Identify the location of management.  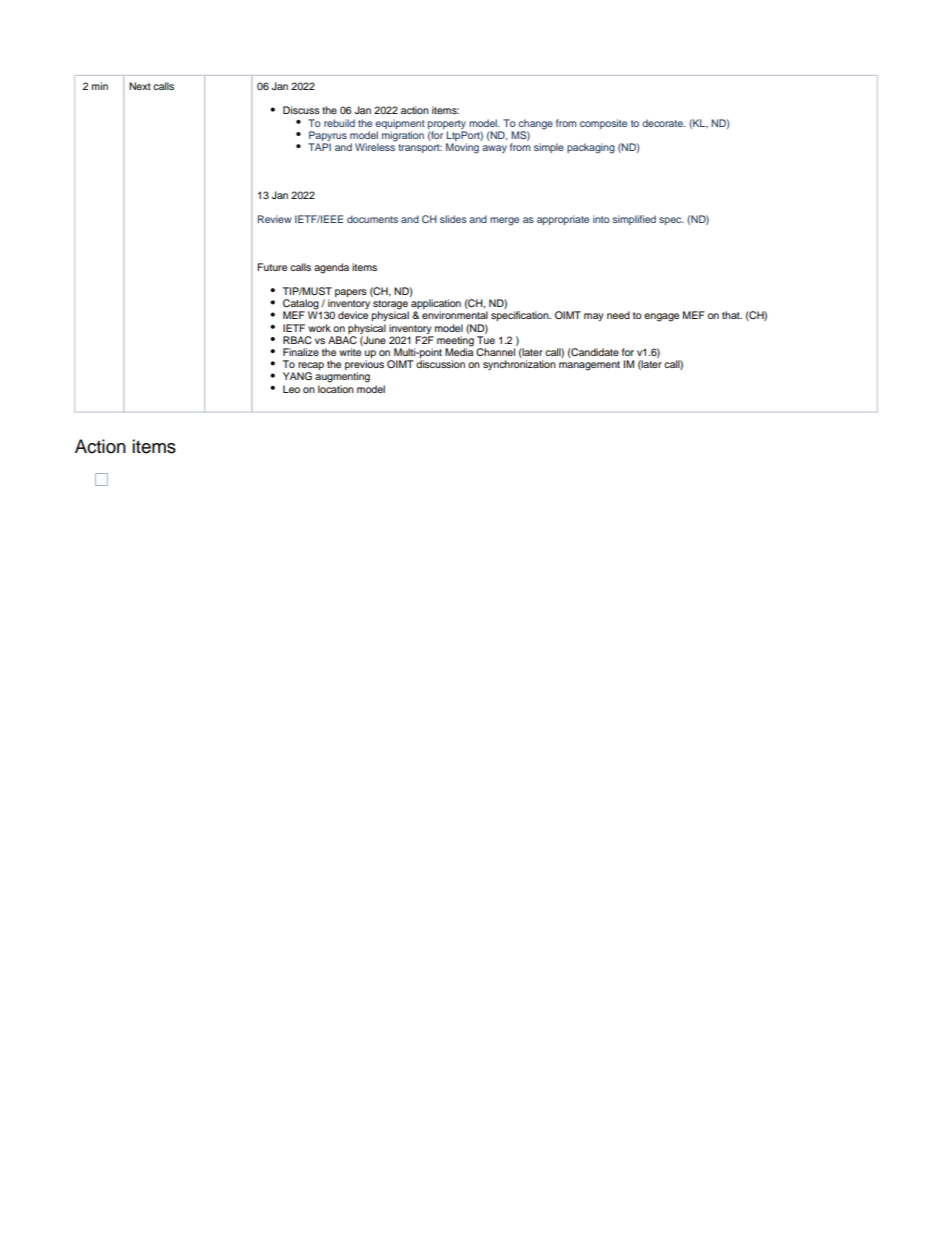
(589, 366).
